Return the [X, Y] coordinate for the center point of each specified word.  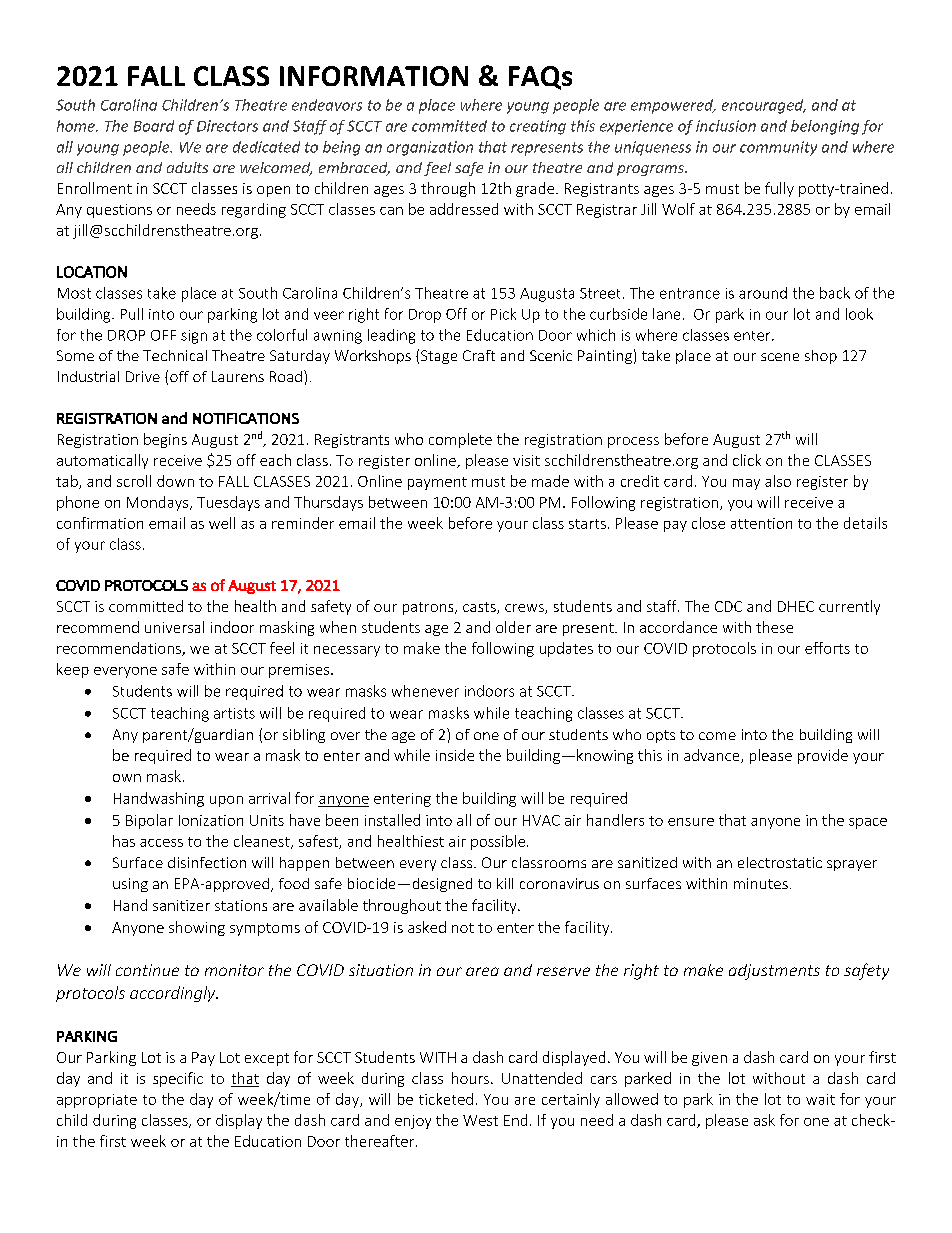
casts [480, 608]
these [774, 627]
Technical [175, 355]
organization [430, 148]
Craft [479, 355]
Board [154, 126]
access [161, 843]
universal [174, 627]
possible [498, 842]
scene [780, 357]
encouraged [764, 106]
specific [178, 1079]
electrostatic [780, 862]
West [480, 1120]
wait [820, 1099]
